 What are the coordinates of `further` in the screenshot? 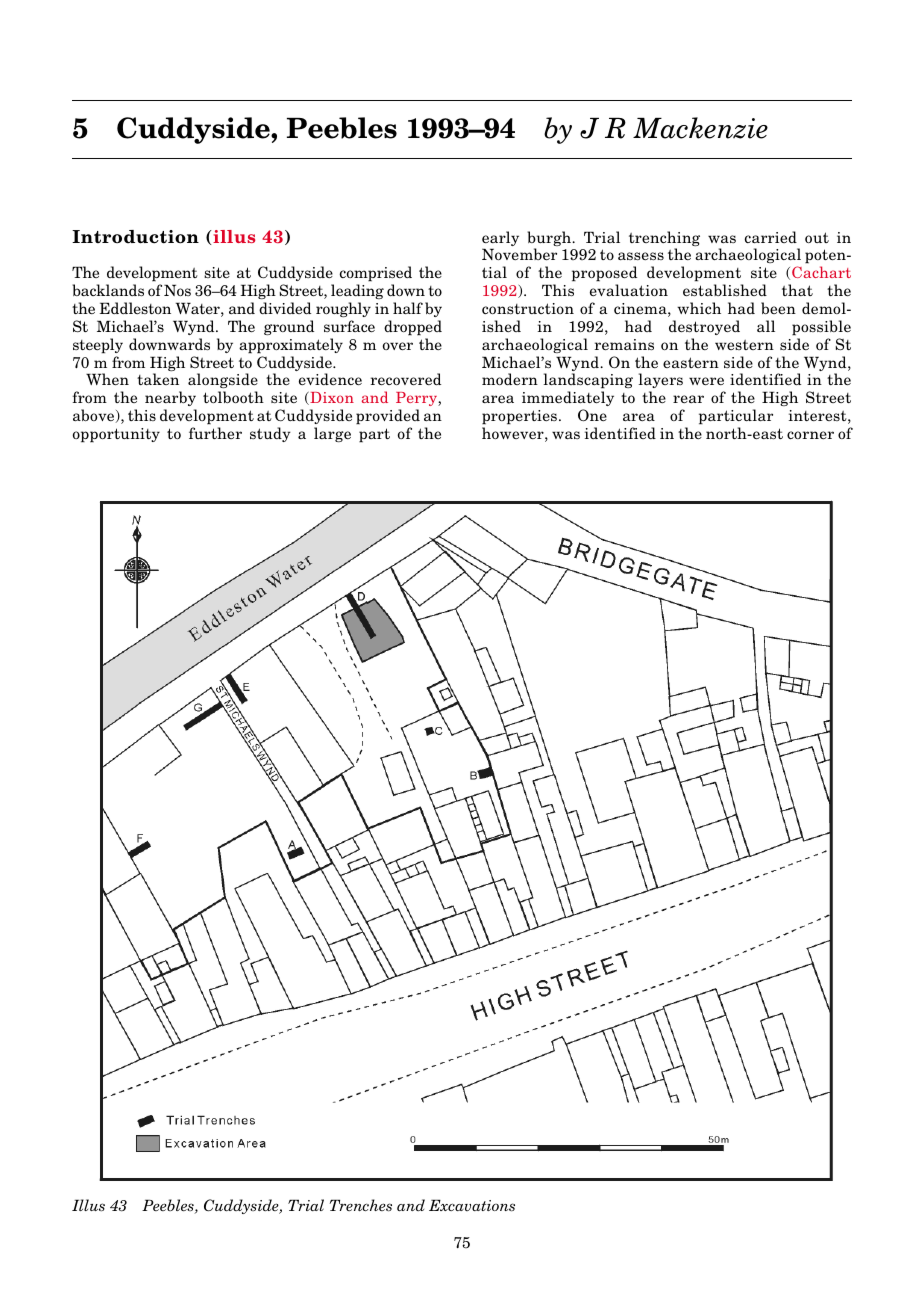 It's located at (215, 433).
